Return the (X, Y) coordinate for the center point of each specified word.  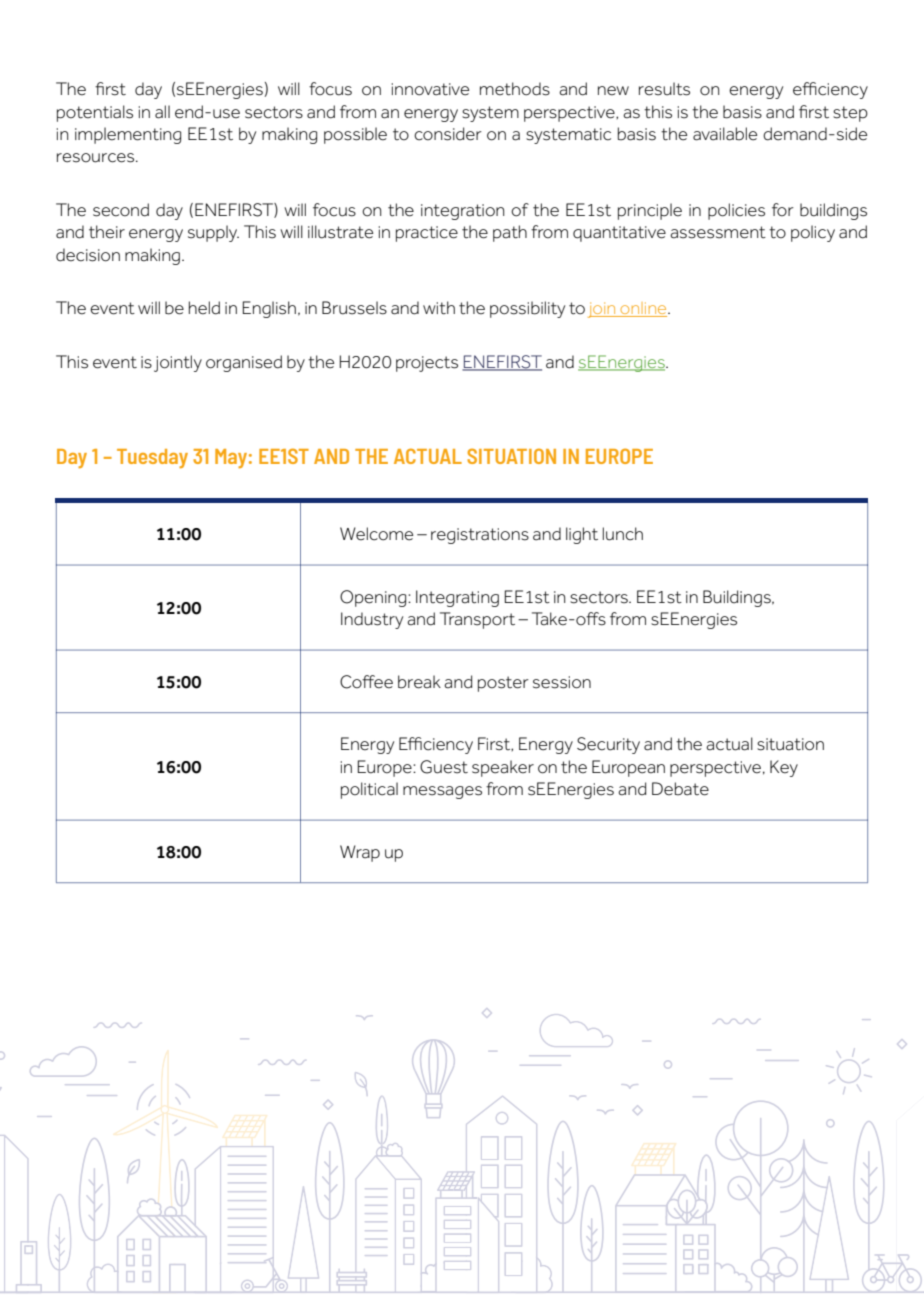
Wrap (360, 853)
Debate (680, 789)
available (725, 134)
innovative (430, 89)
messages (442, 792)
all (162, 112)
